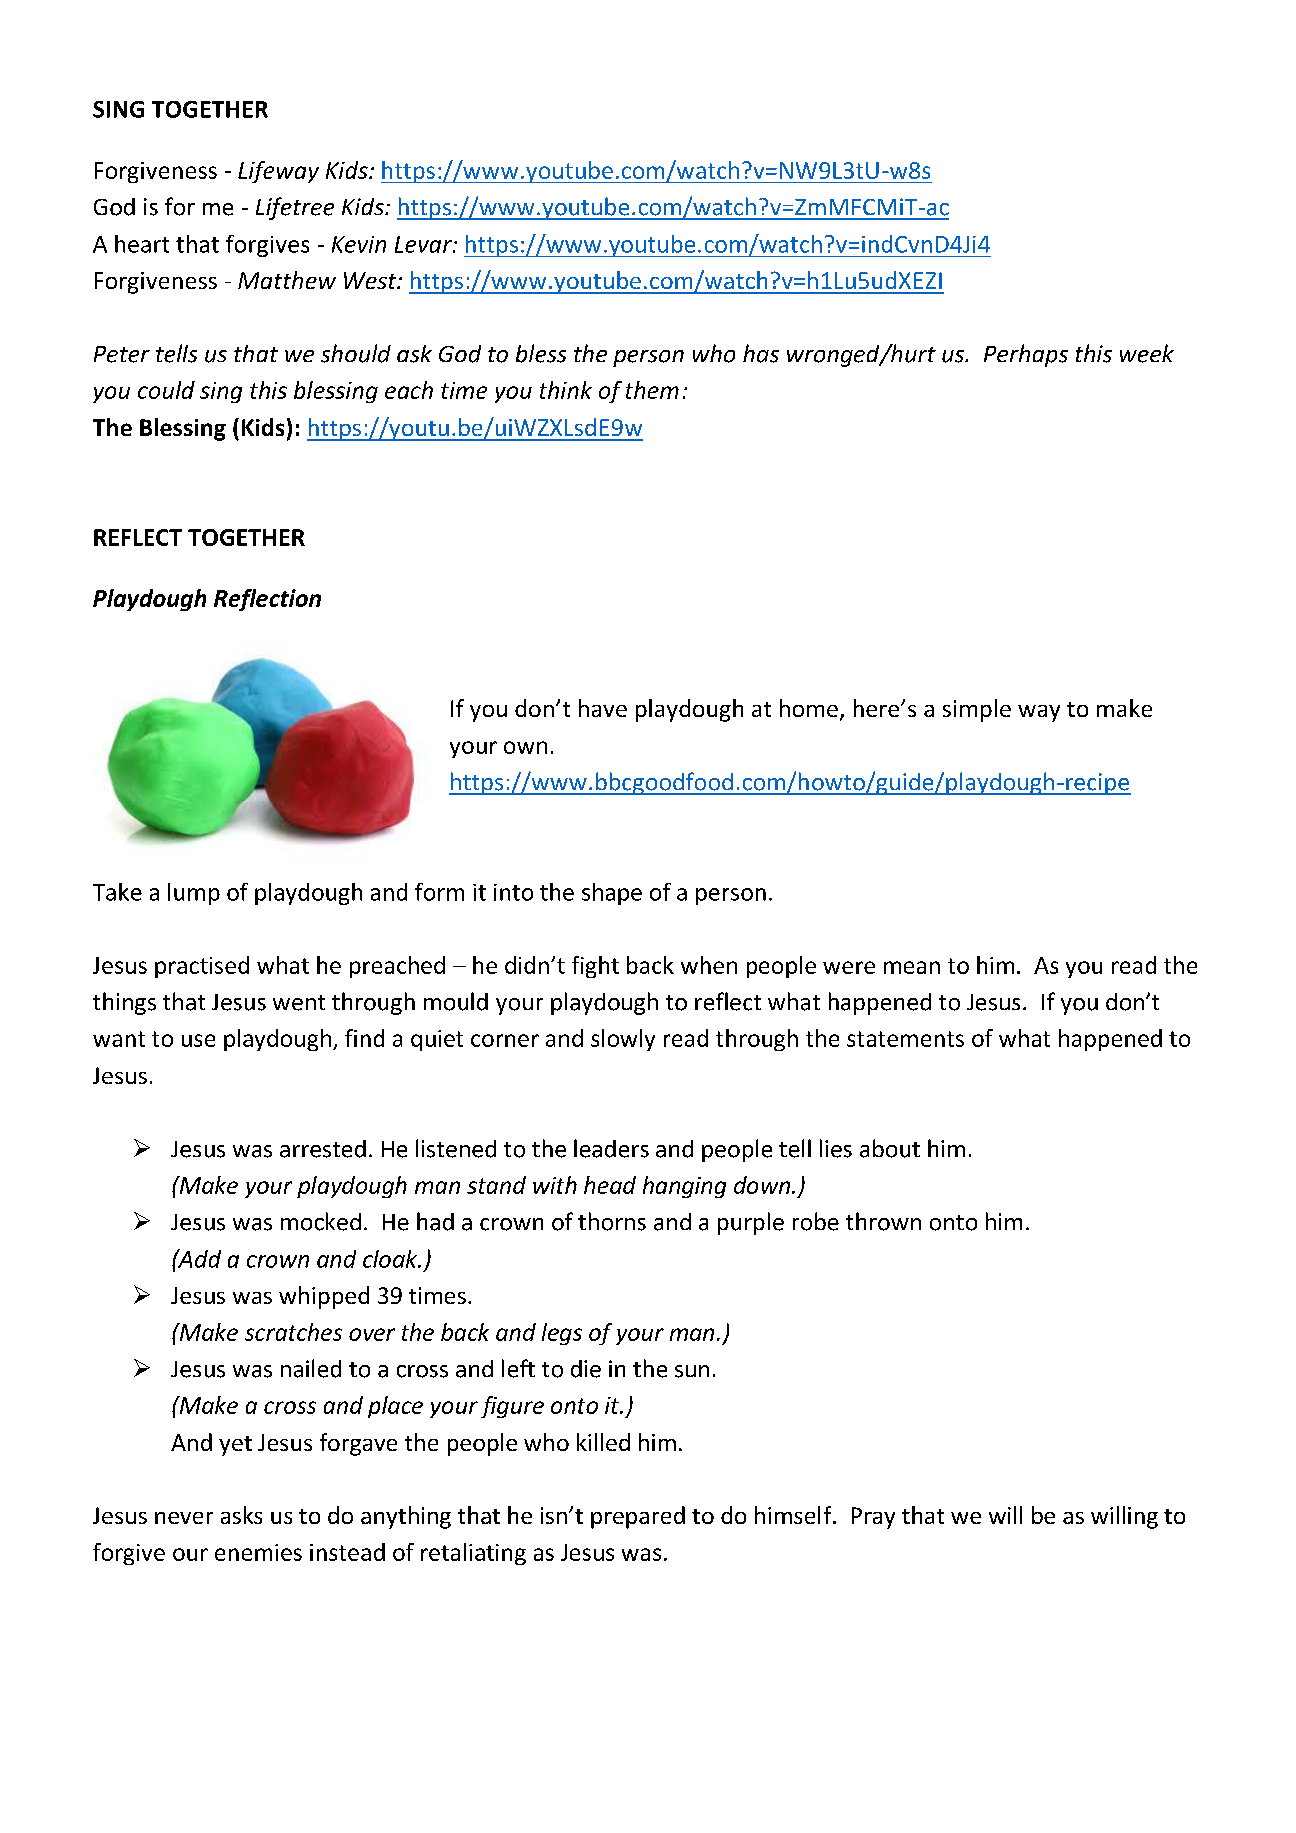 The height and width of the screenshot is (1833, 1296). I want to click on shape, so click(612, 894).
